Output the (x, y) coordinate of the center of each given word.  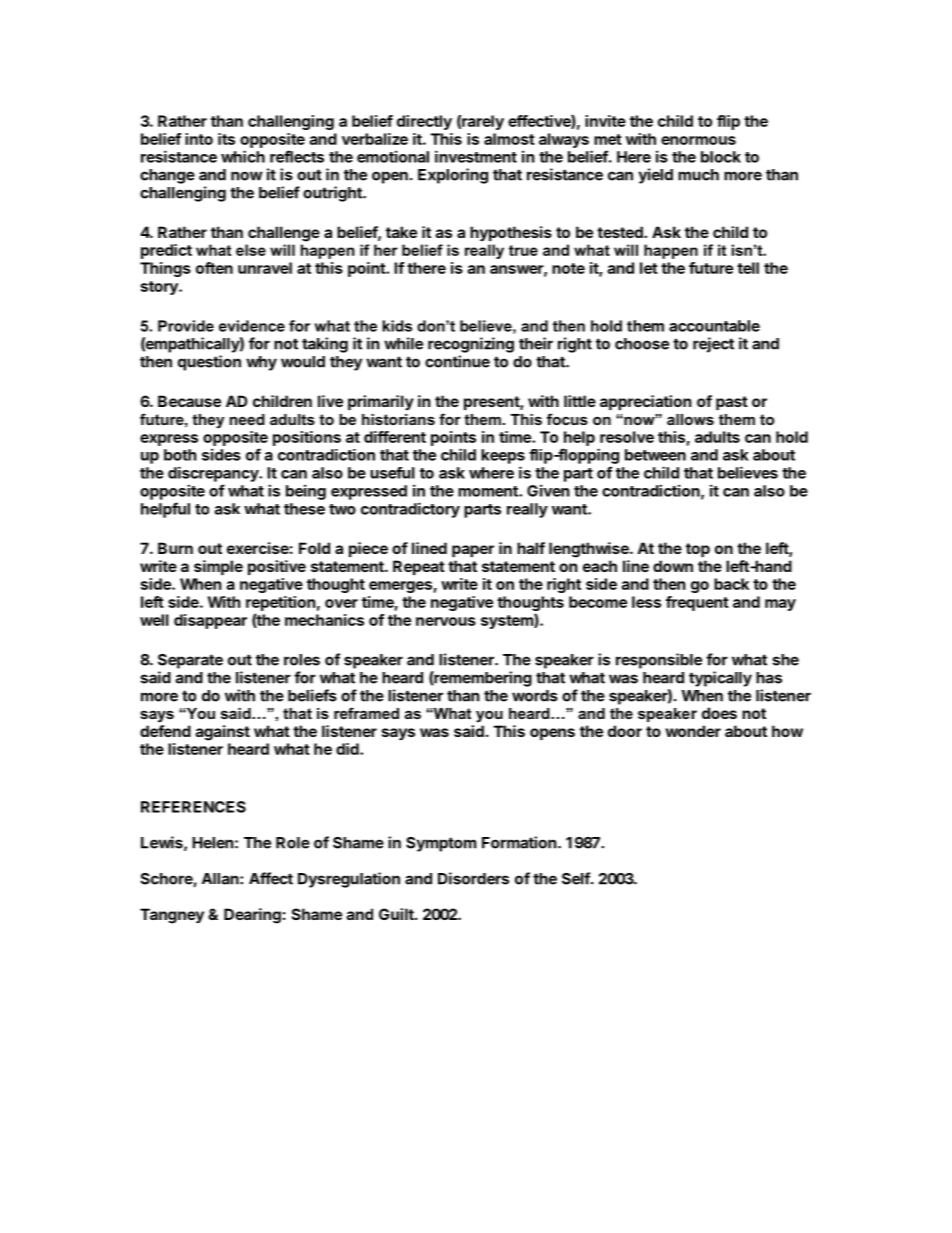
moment (489, 491)
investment (476, 156)
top (698, 550)
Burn (175, 548)
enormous (698, 140)
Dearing (252, 916)
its (226, 139)
